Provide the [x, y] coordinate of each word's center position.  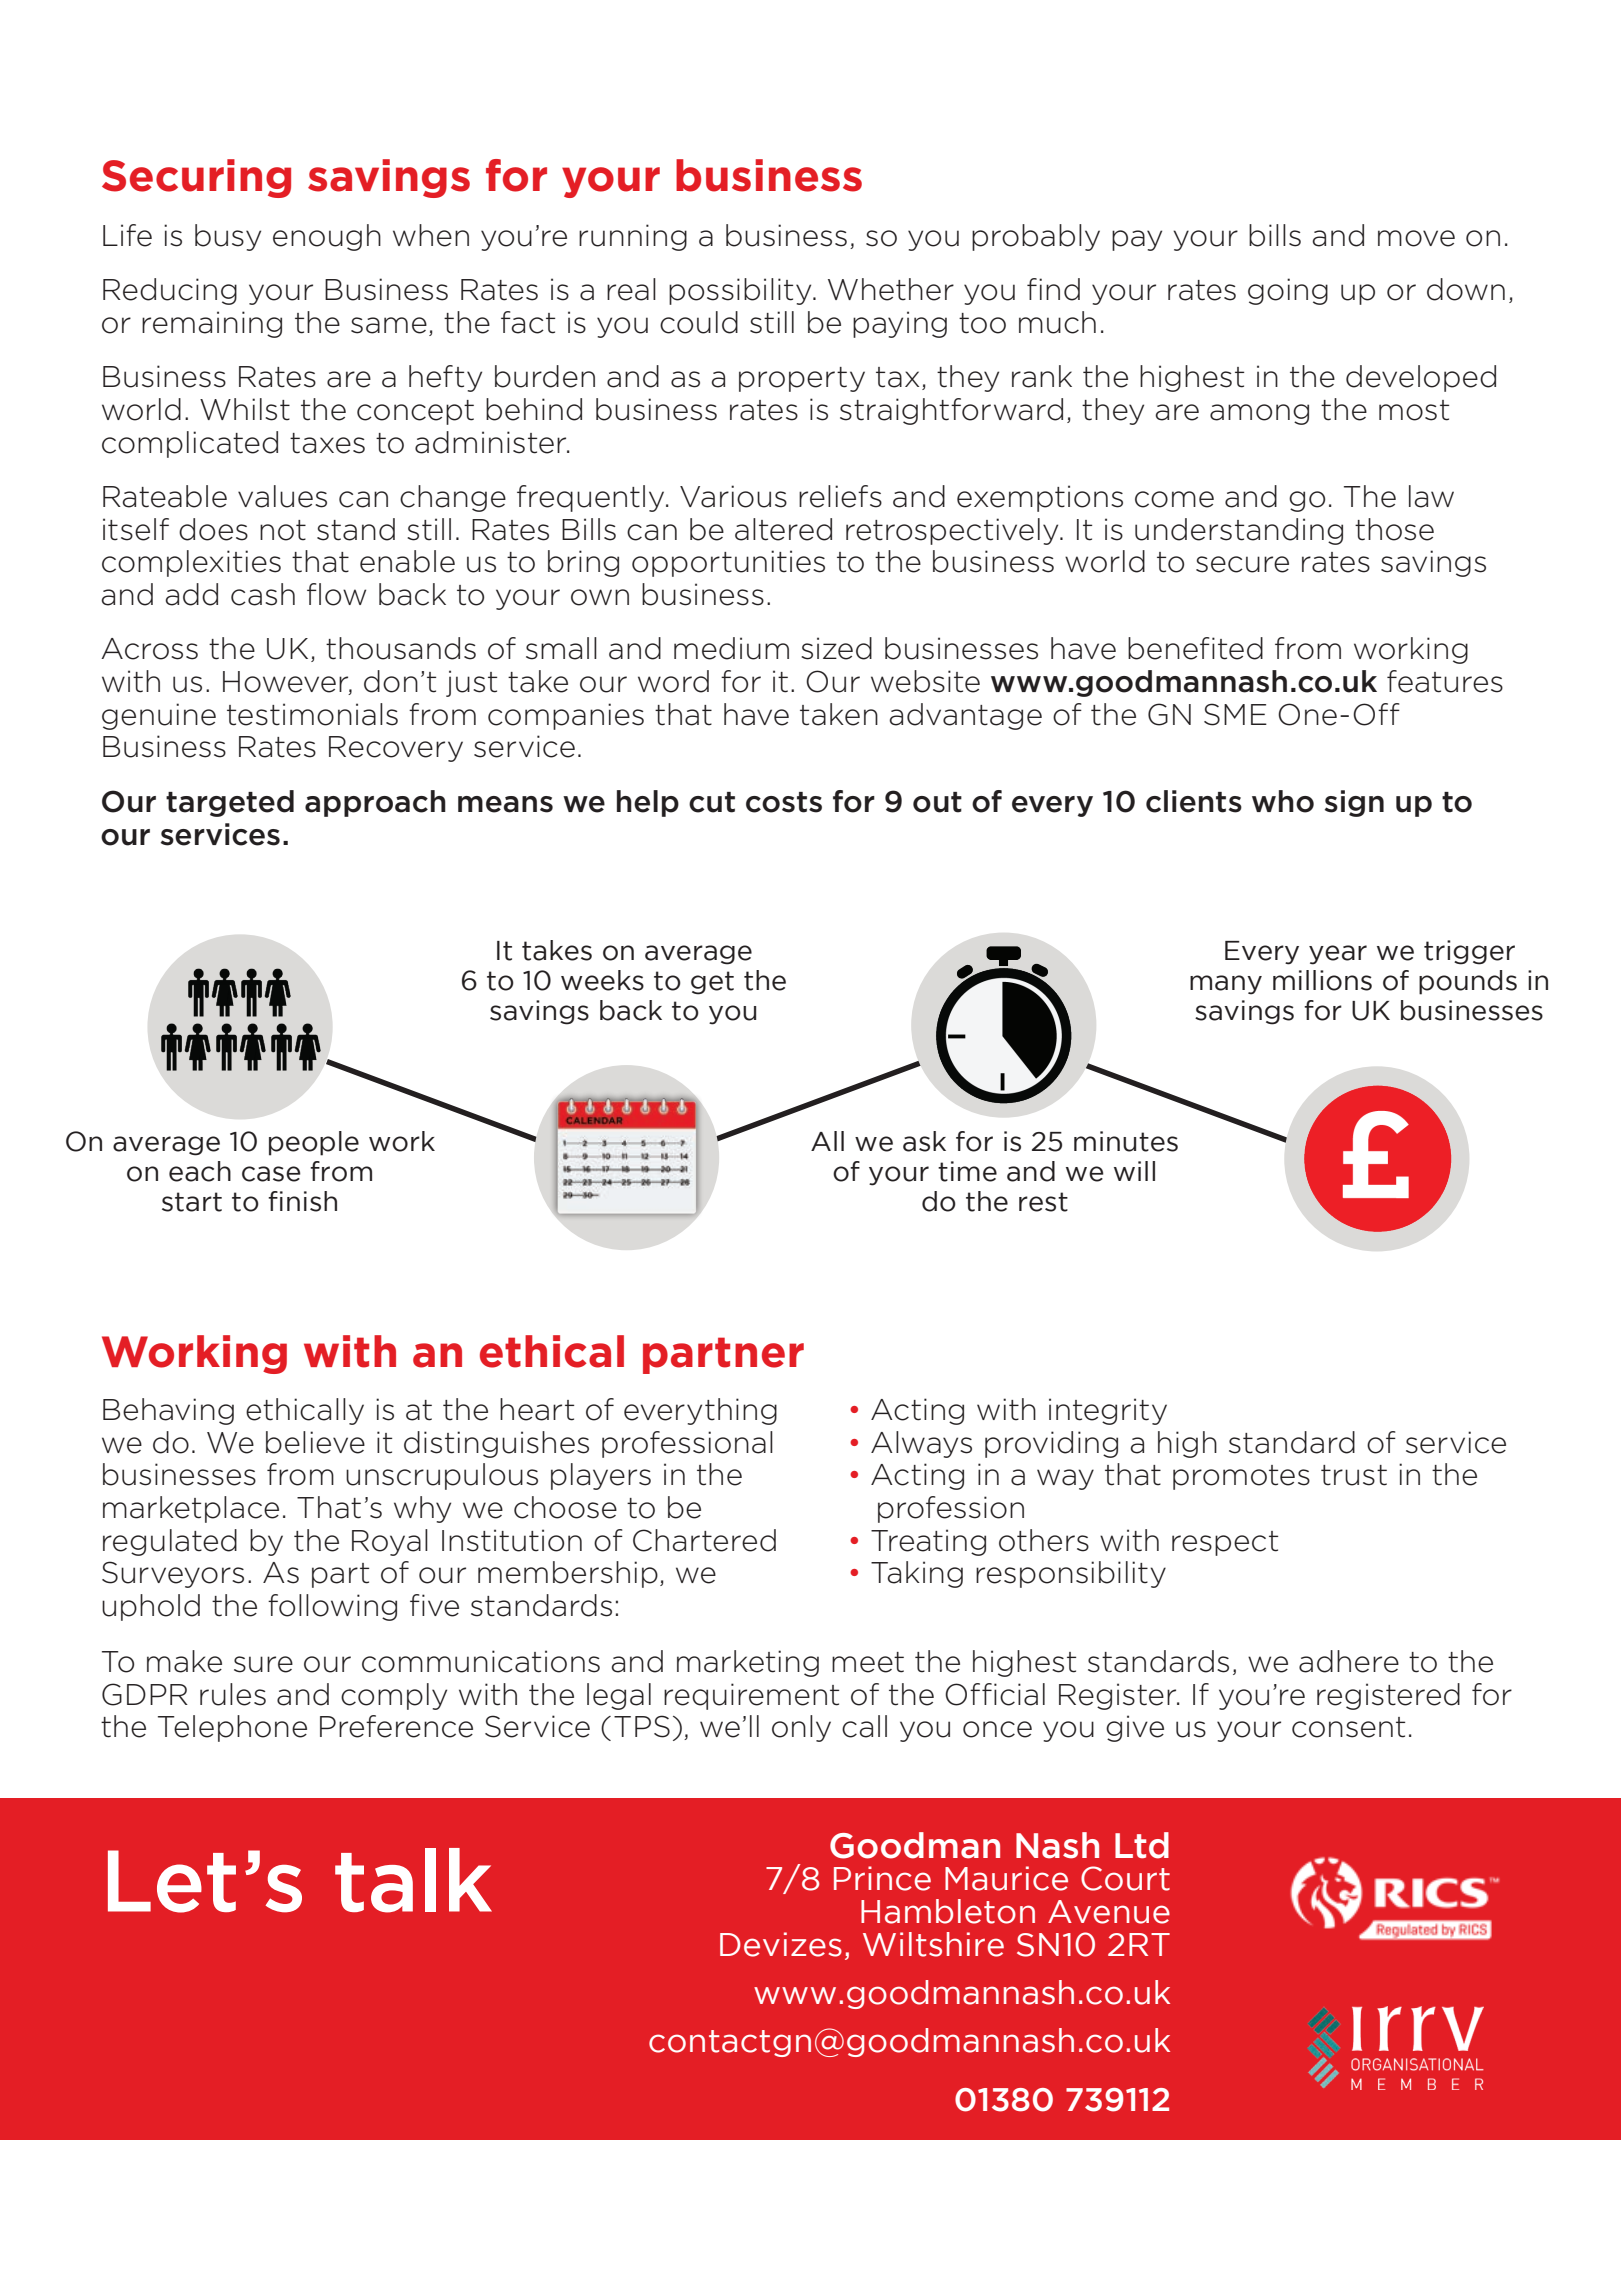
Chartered [704, 1540]
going [1288, 291]
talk [413, 1880]
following [332, 1607]
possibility [741, 291]
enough [327, 237]
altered [783, 529]
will [1134, 1171]
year [1338, 955]
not [283, 530]
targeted [230, 803]
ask [924, 1141]
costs [784, 802]
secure [1242, 564]
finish [302, 1201]
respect [1225, 1543]
